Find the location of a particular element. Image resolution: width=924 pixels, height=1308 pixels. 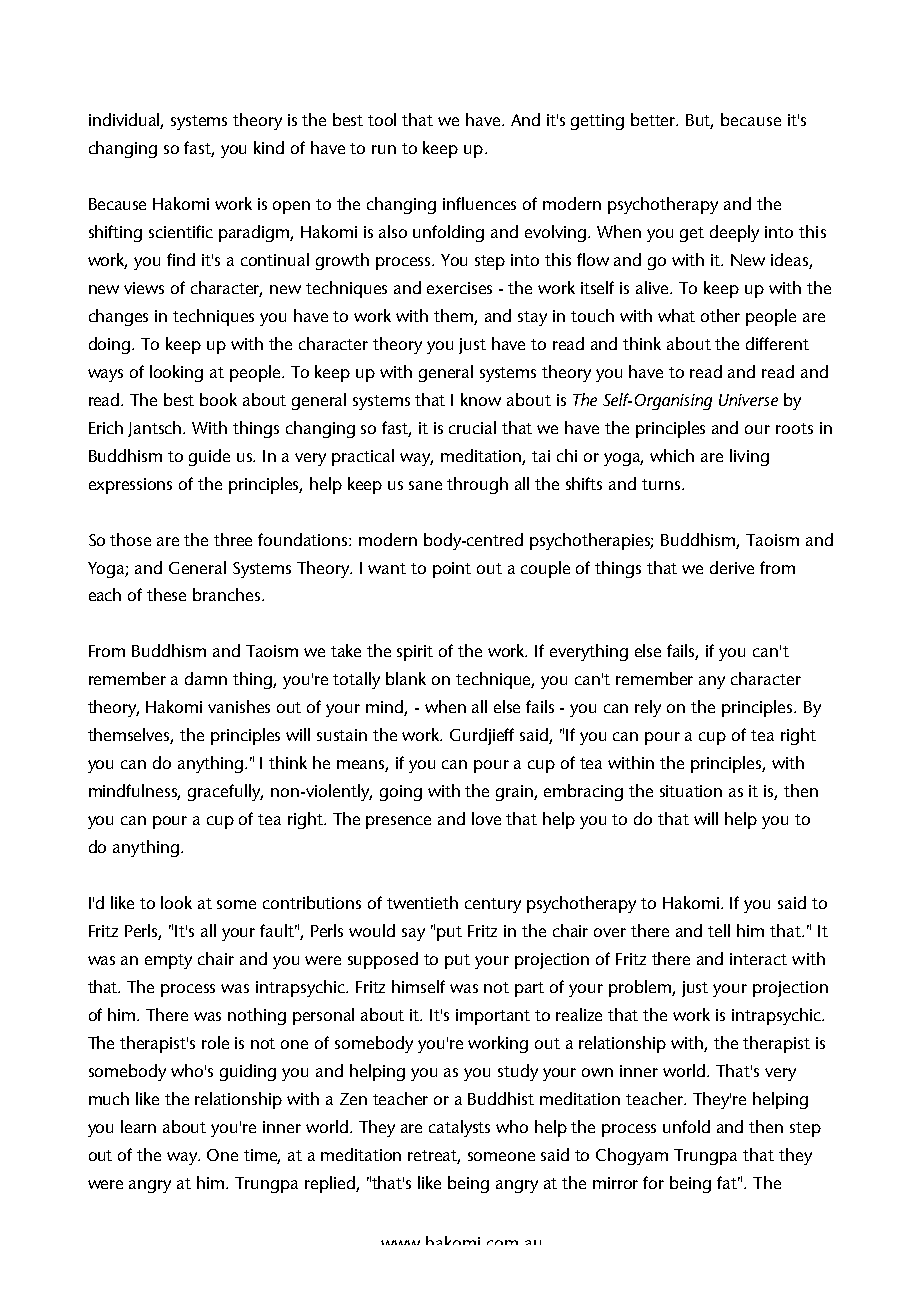

learn is located at coordinates (138, 1126).
